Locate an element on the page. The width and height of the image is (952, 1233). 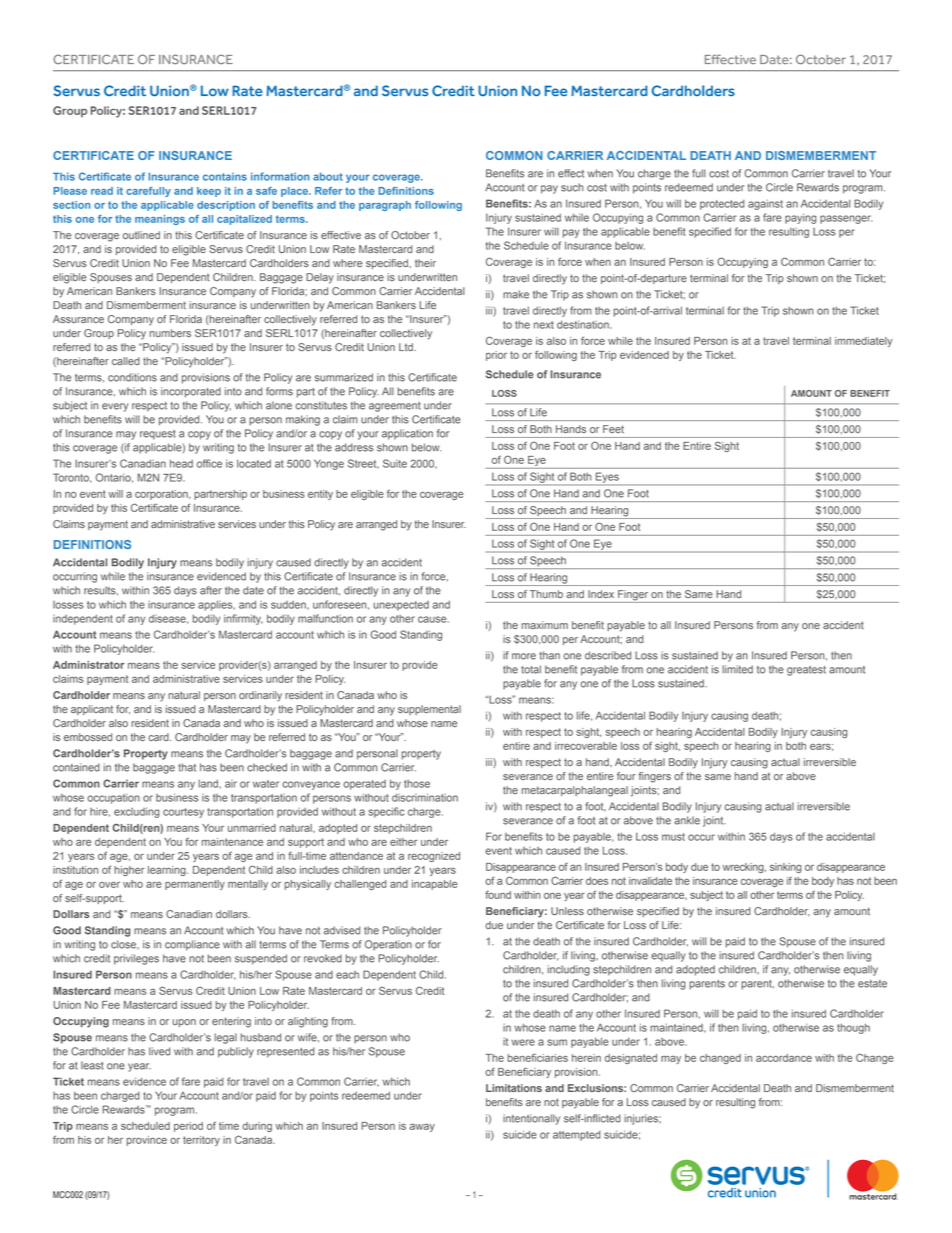
greatest is located at coordinates (806, 671).
